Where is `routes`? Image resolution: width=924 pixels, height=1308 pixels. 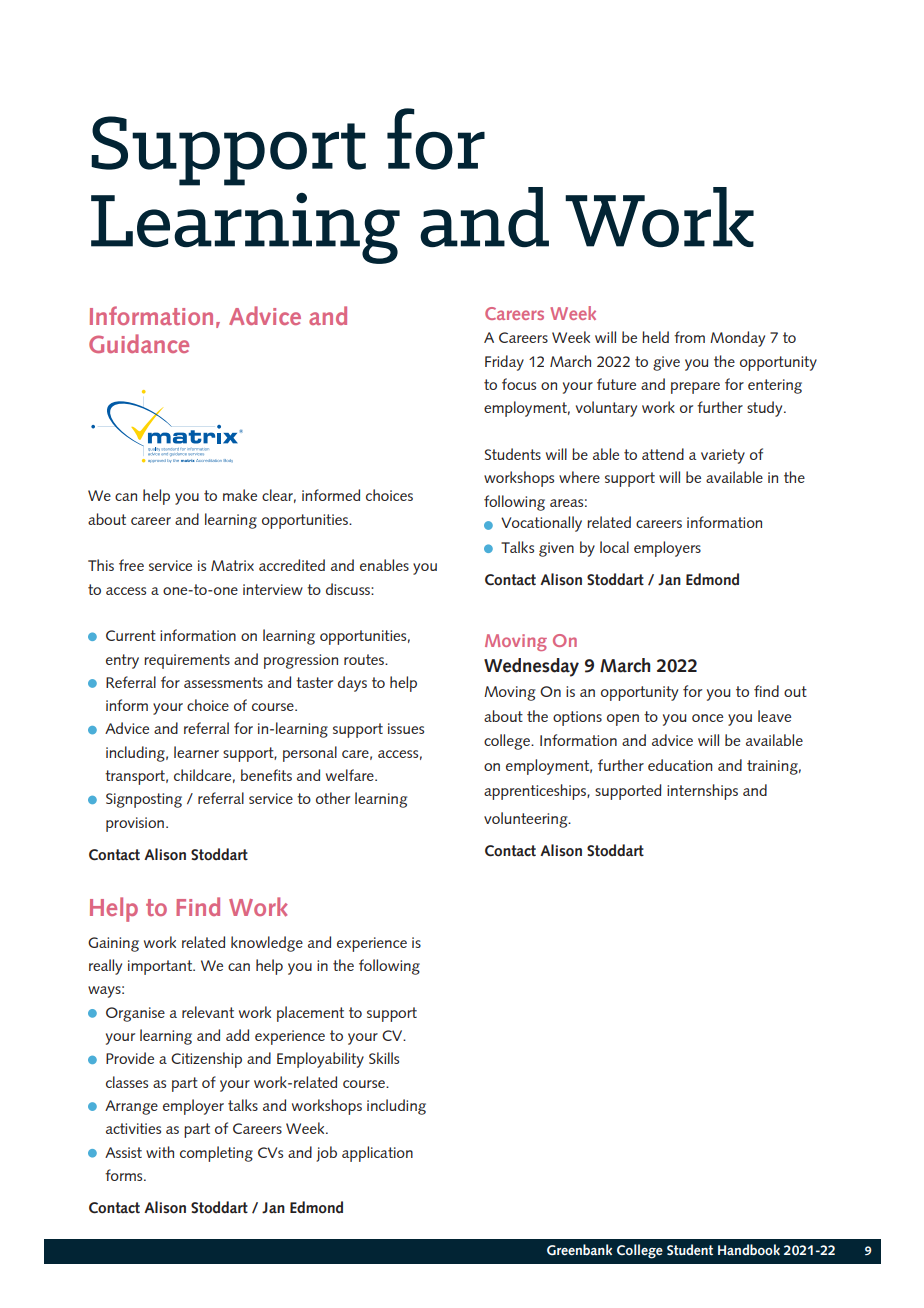
routes is located at coordinates (365, 659).
